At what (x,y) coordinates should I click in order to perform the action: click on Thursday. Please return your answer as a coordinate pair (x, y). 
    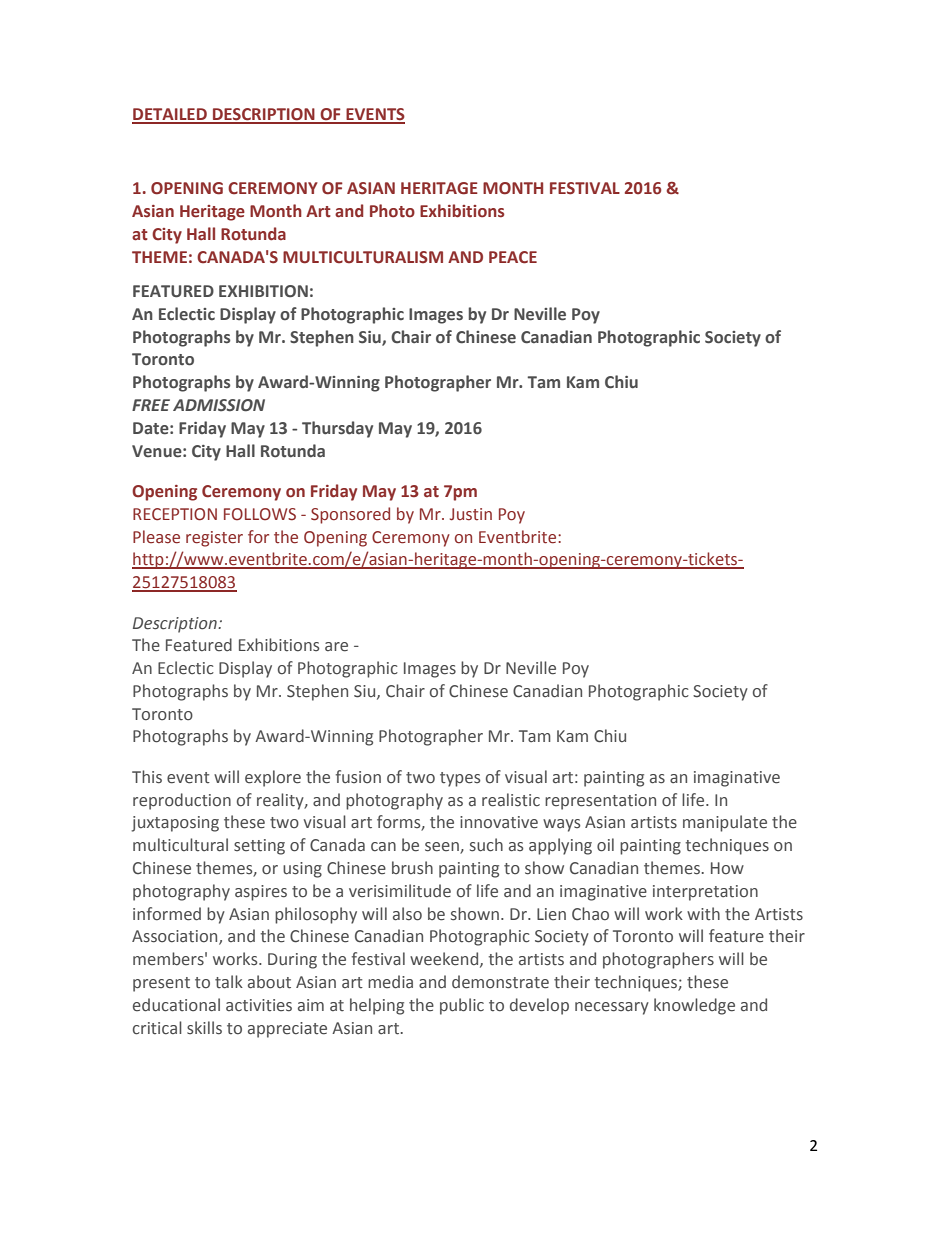
    Looking at the image, I should click on (337, 429).
